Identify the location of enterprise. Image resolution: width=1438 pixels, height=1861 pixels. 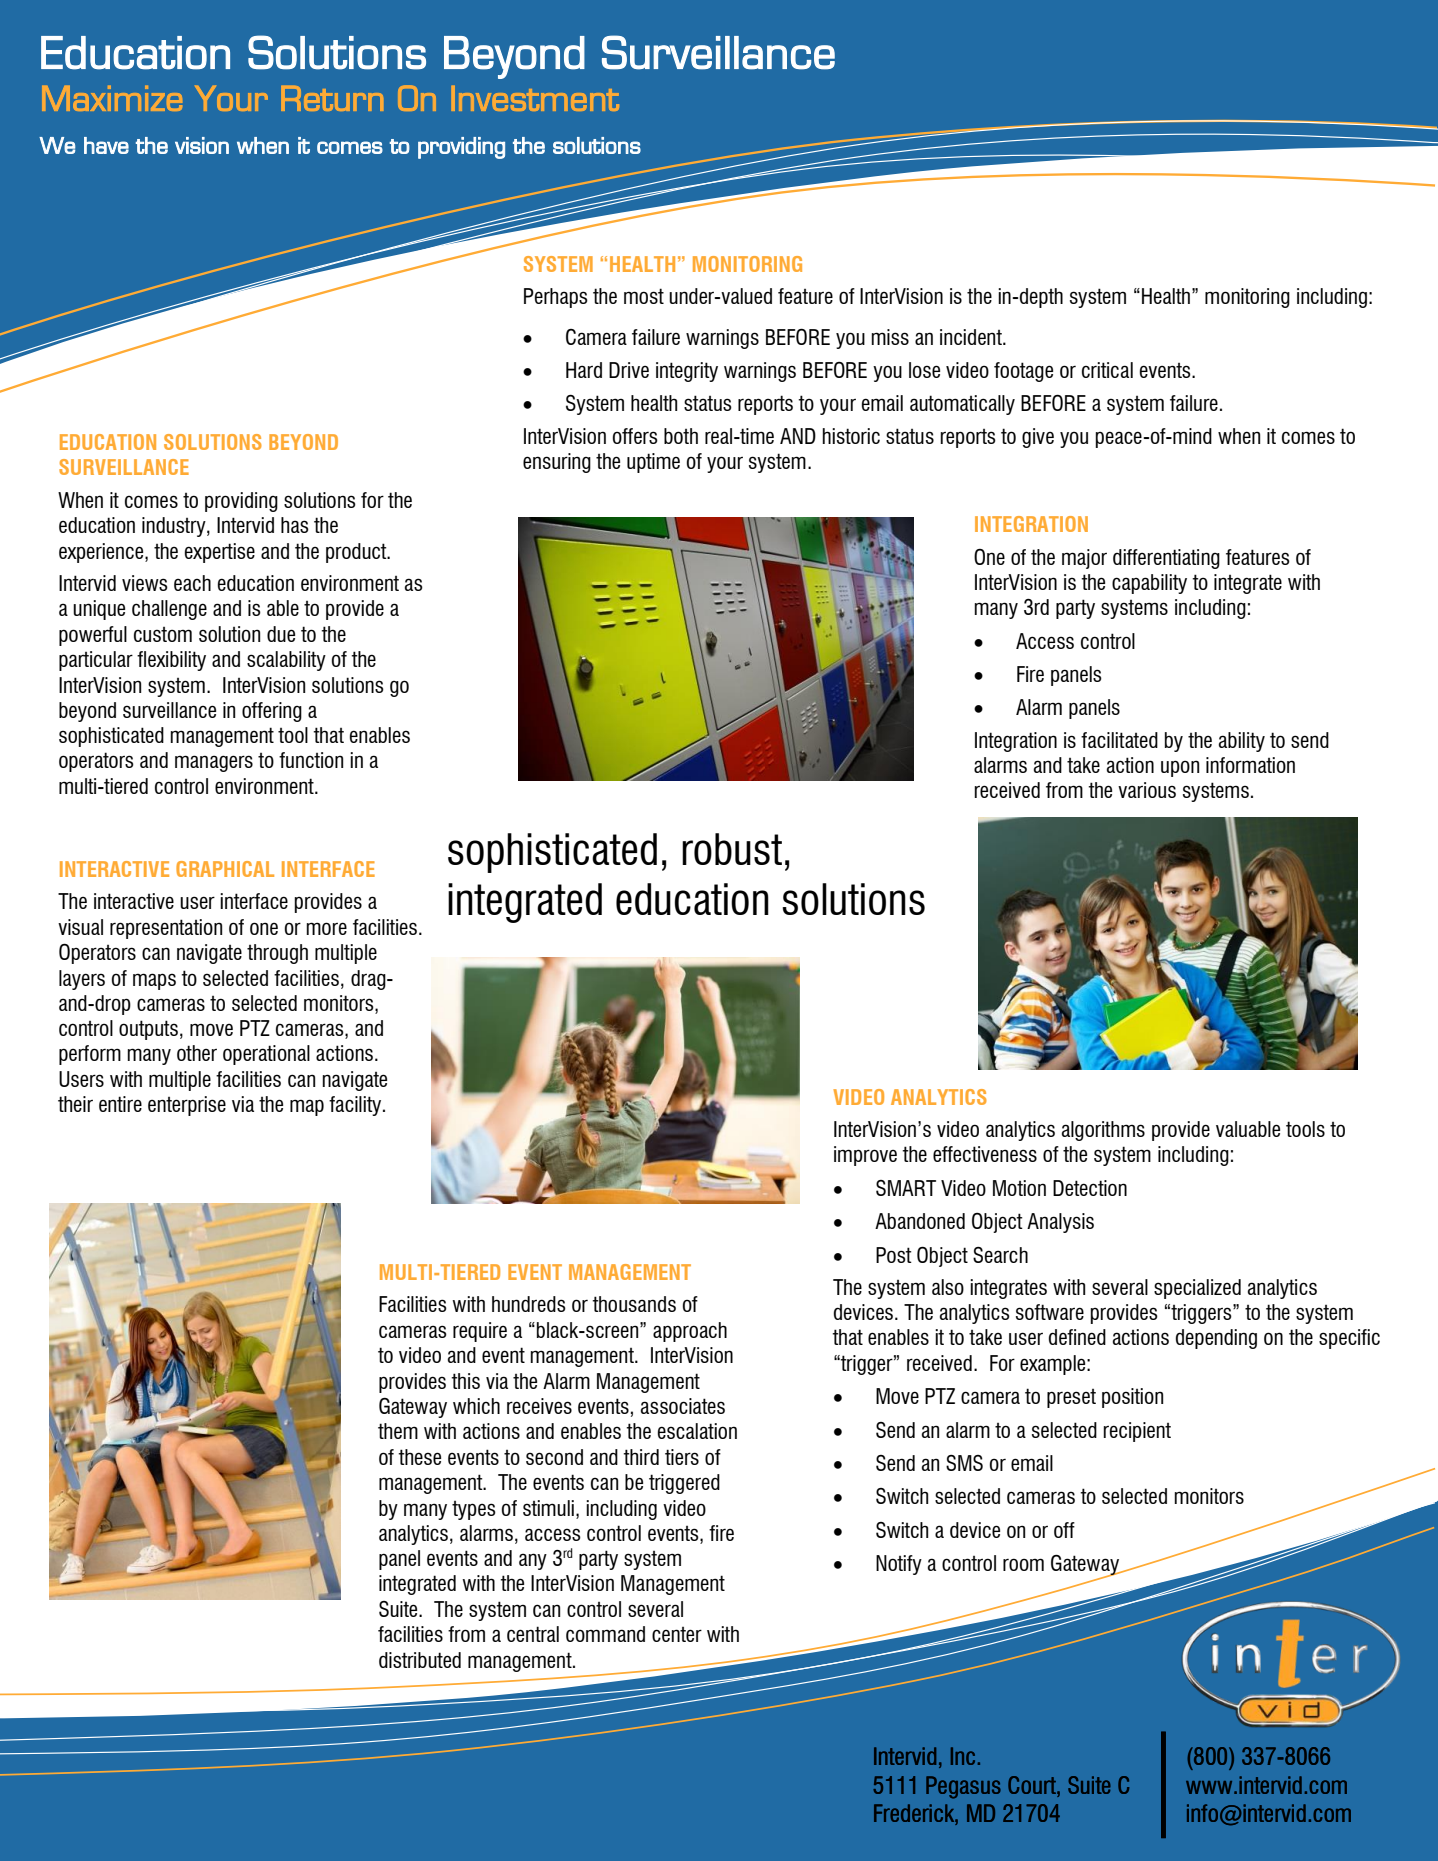
(187, 1106).
